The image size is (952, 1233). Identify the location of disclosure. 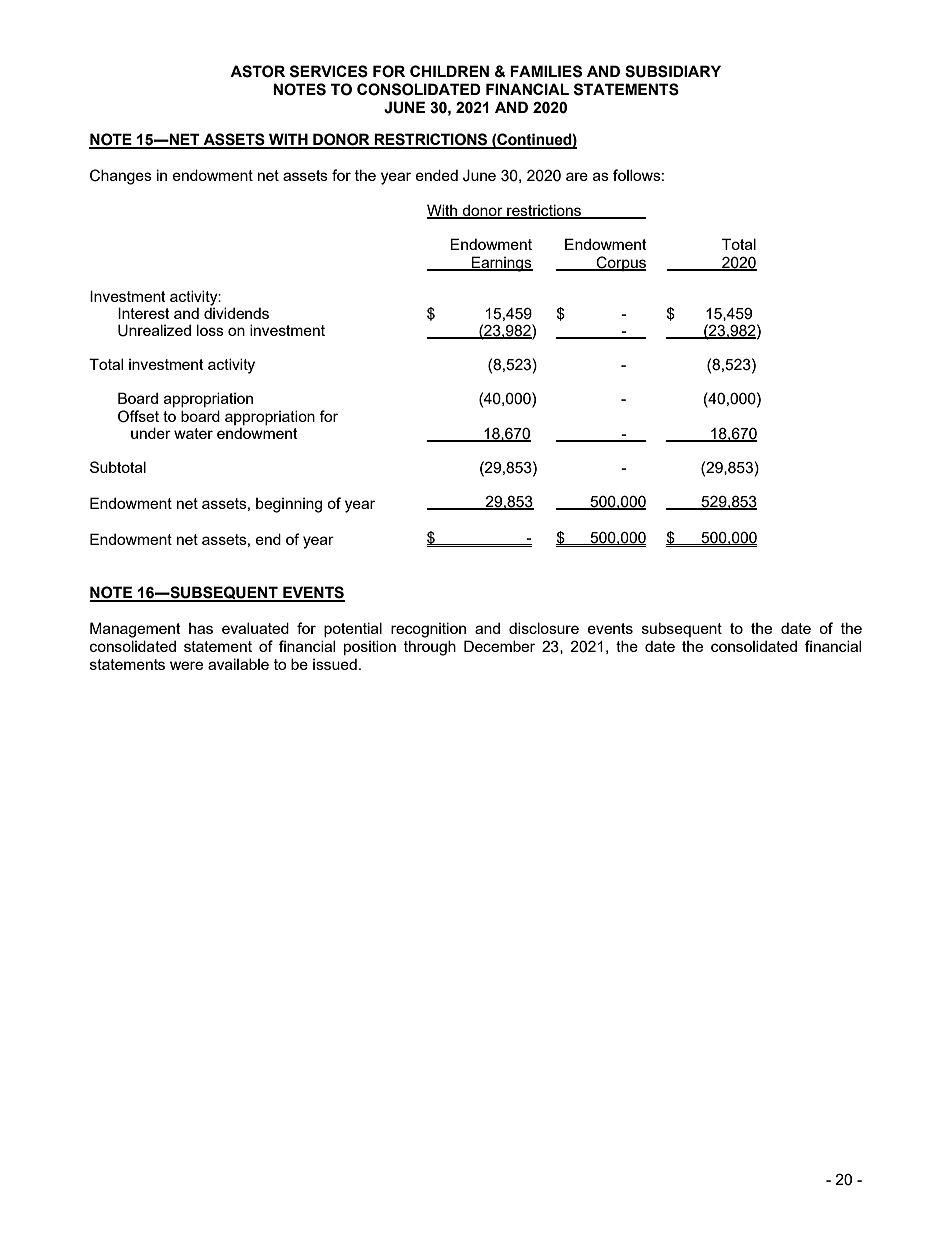
(544, 628).
